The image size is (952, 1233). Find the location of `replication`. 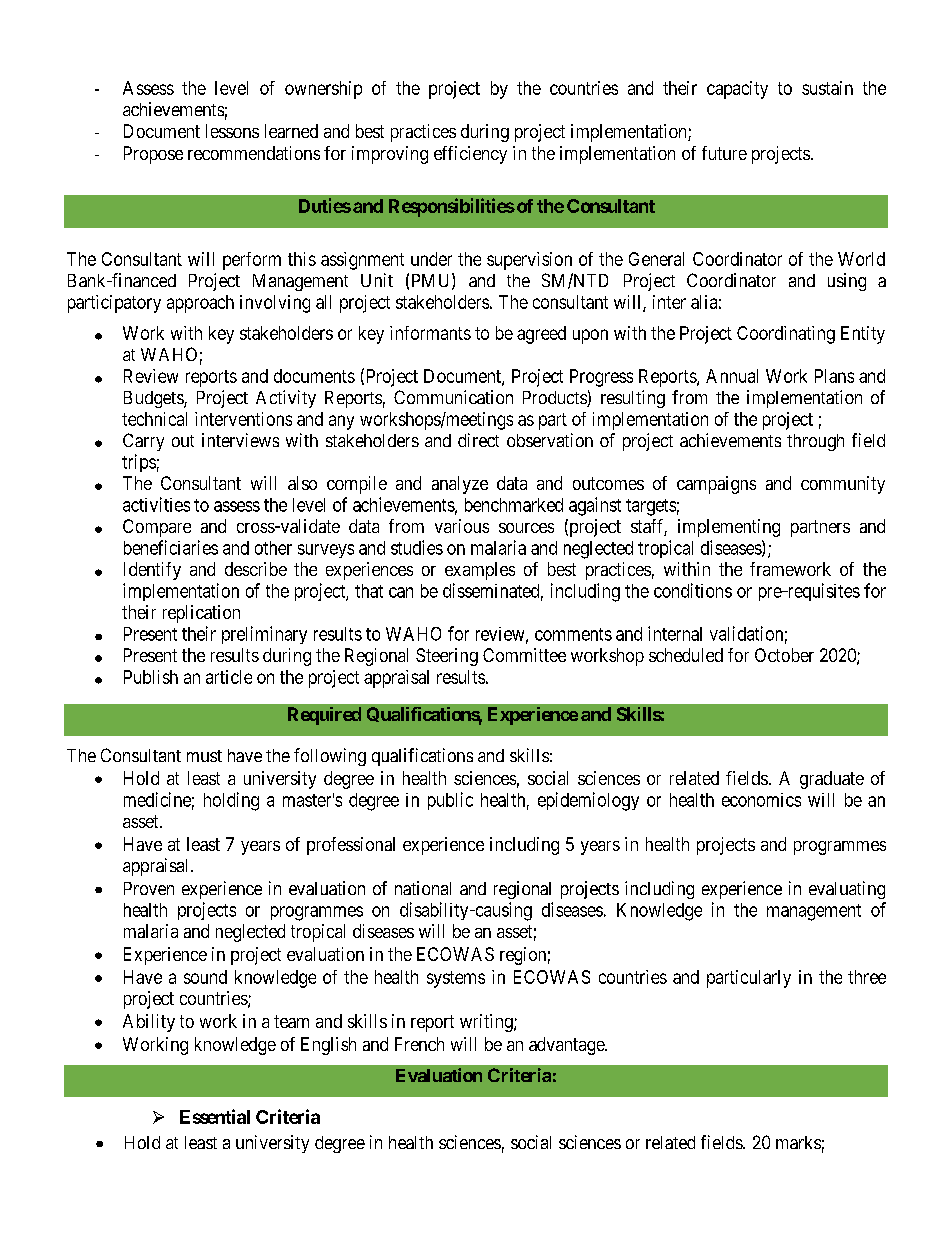

replication is located at coordinates (201, 614).
